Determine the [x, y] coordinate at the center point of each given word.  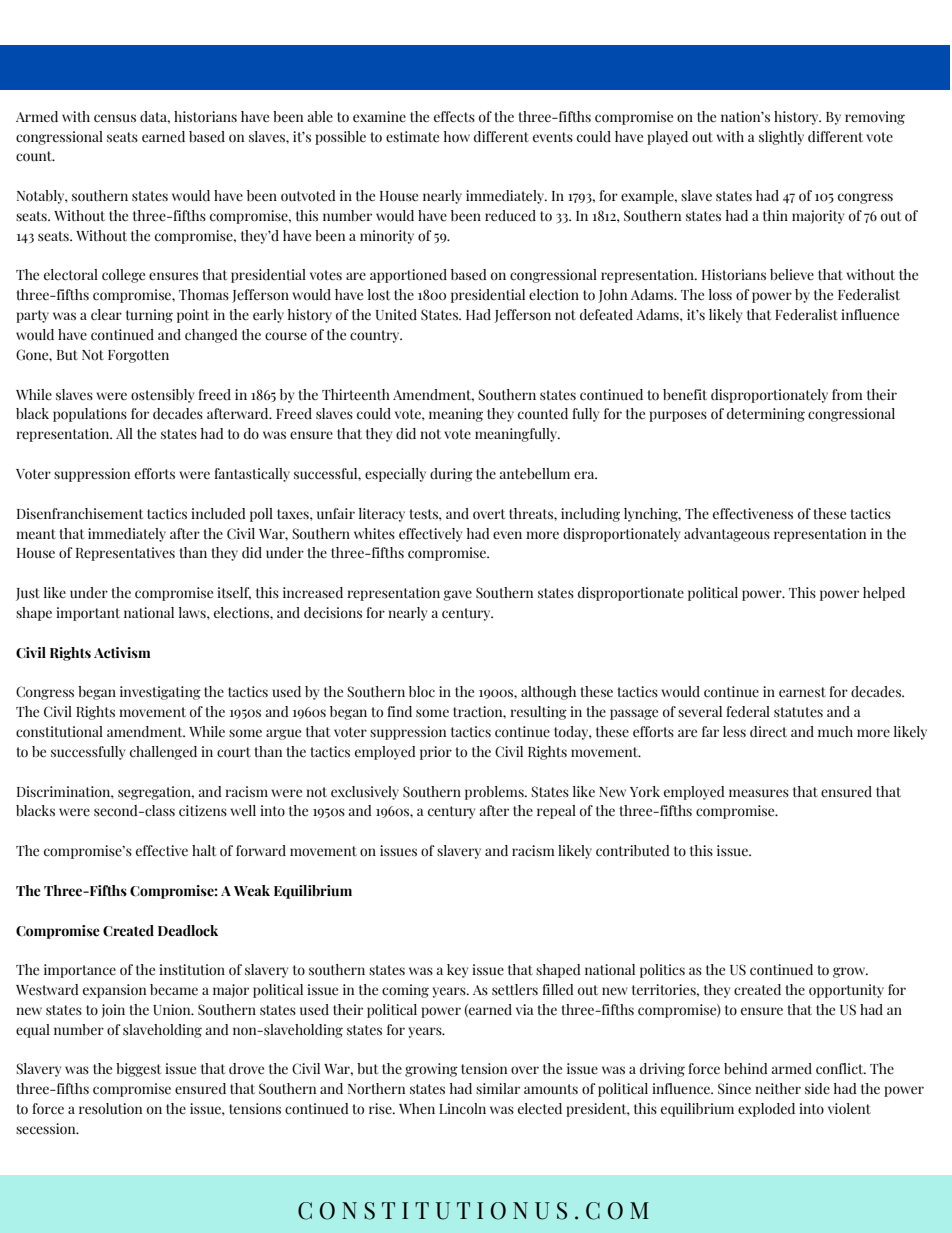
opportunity [846, 991]
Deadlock [188, 931]
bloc [422, 692]
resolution [110, 1109]
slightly [781, 138]
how [457, 137]
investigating [160, 693]
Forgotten [138, 356]
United [396, 315]
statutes [798, 712]
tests [424, 514]
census [115, 118]
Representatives [125, 554]
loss [720, 295]
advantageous [727, 535]
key [457, 971]
